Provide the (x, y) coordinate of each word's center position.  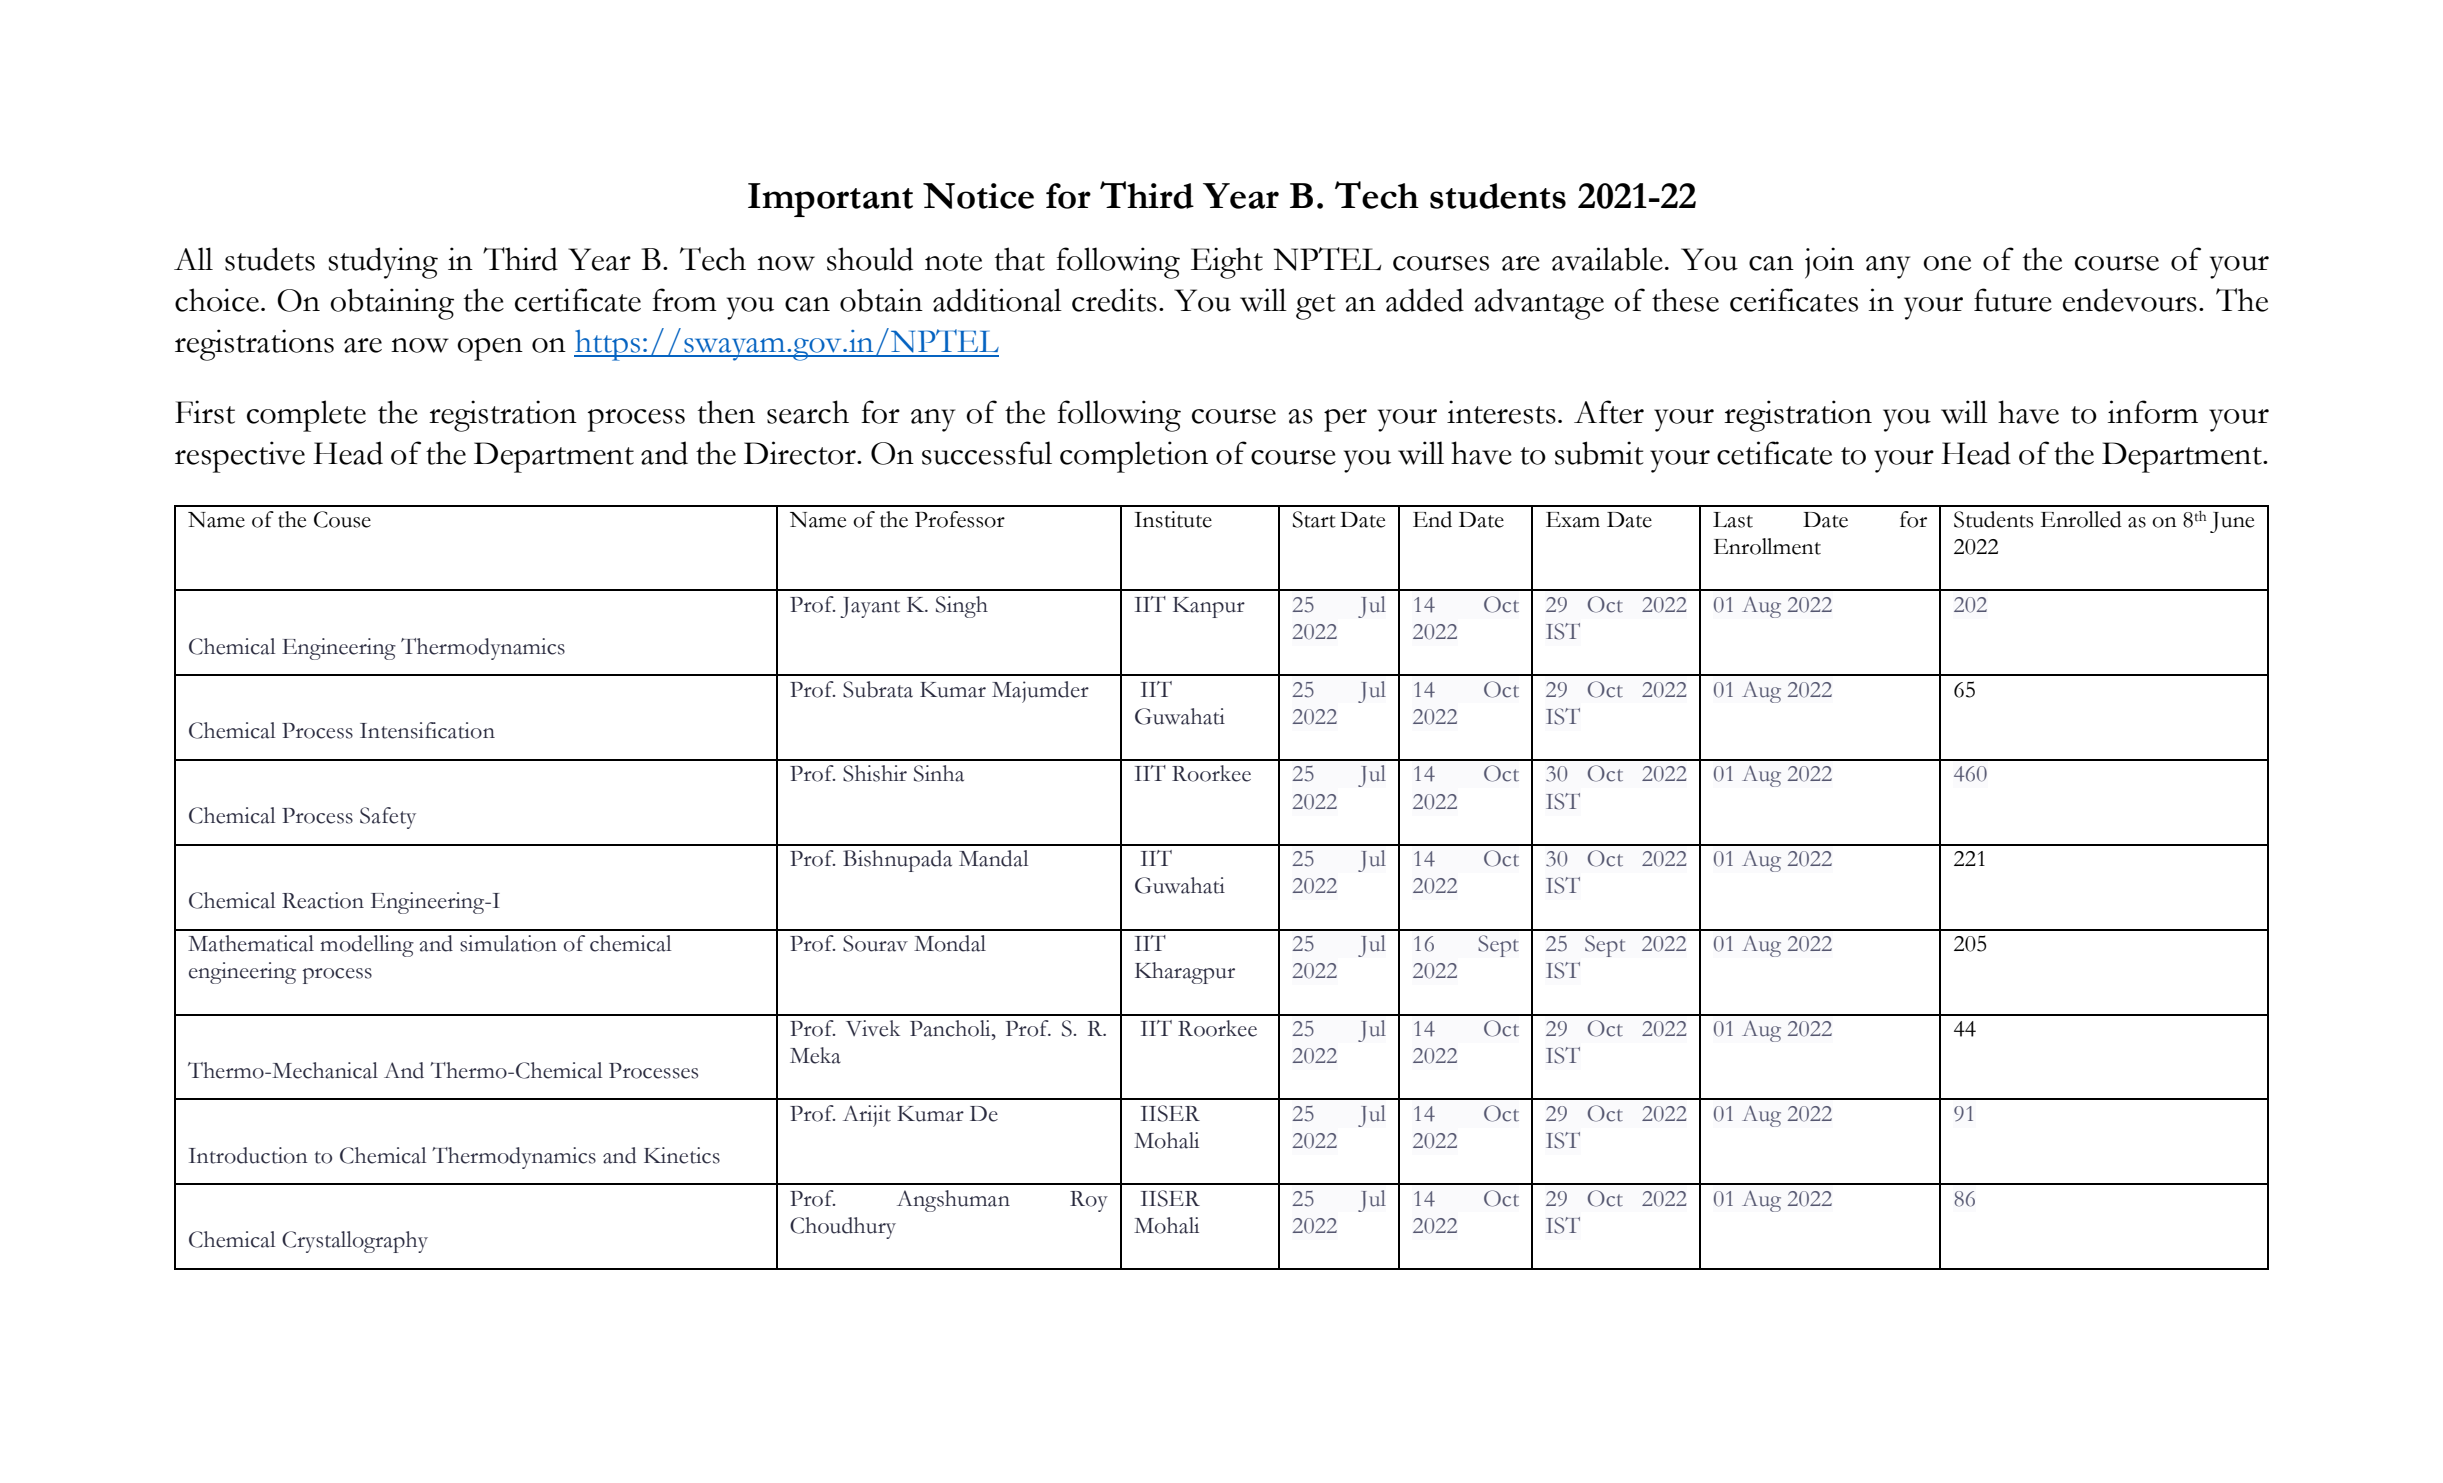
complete (306, 416)
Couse (342, 519)
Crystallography (355, 1242)
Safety (388, 818)
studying (383, 263)
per (1345, 420)
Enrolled (2081, 519)
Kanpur (1209, 607)
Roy (1089, 1201)
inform (2153, 412)
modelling (367, 946)
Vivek (873, 1028)
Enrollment (1767, 546)
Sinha (939, 773)
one (1947, 263)
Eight (1227, 263)
